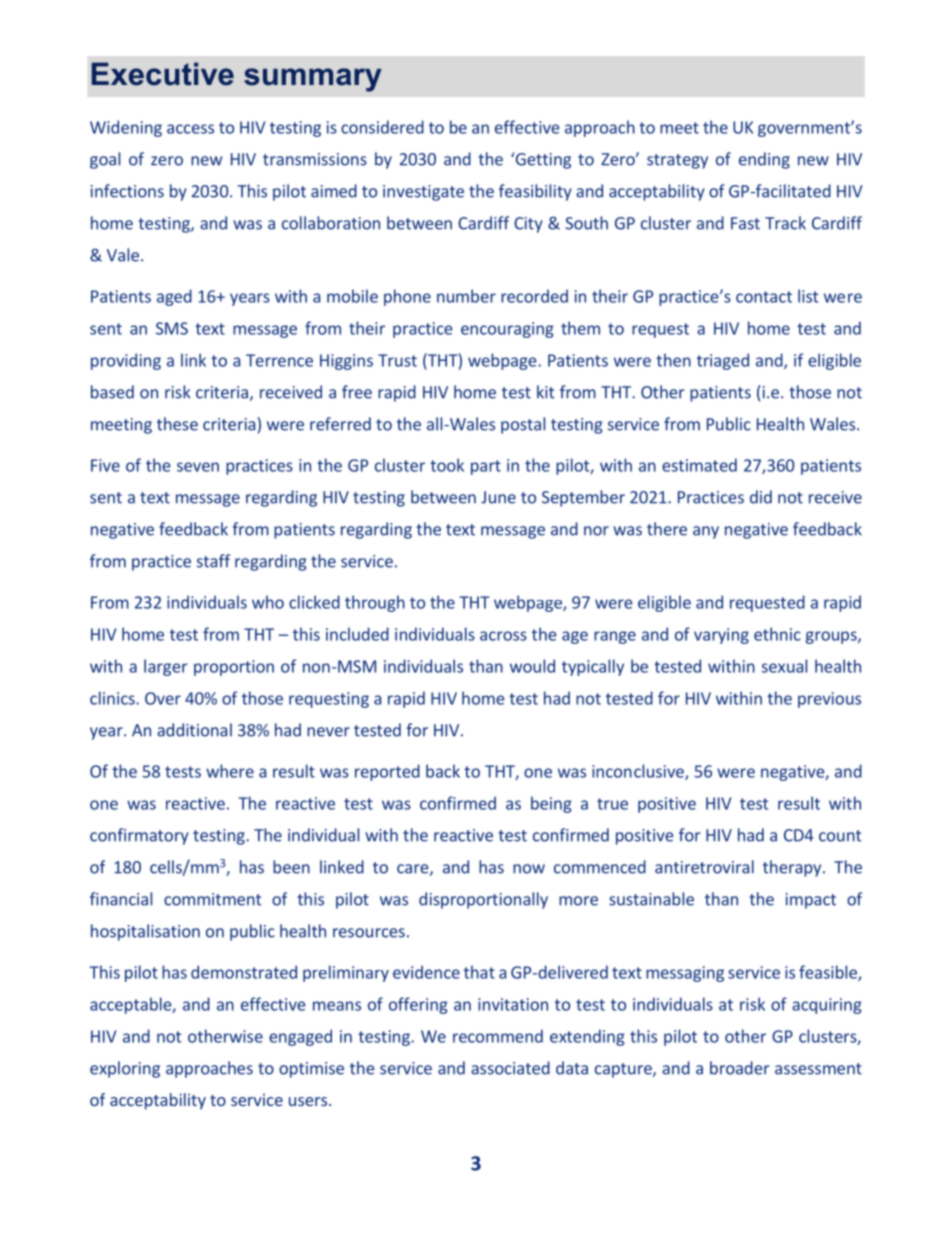 Image resolution: width=952 pixels, height=1233 pixels. I want to click on strategy, so click(677, 161).
